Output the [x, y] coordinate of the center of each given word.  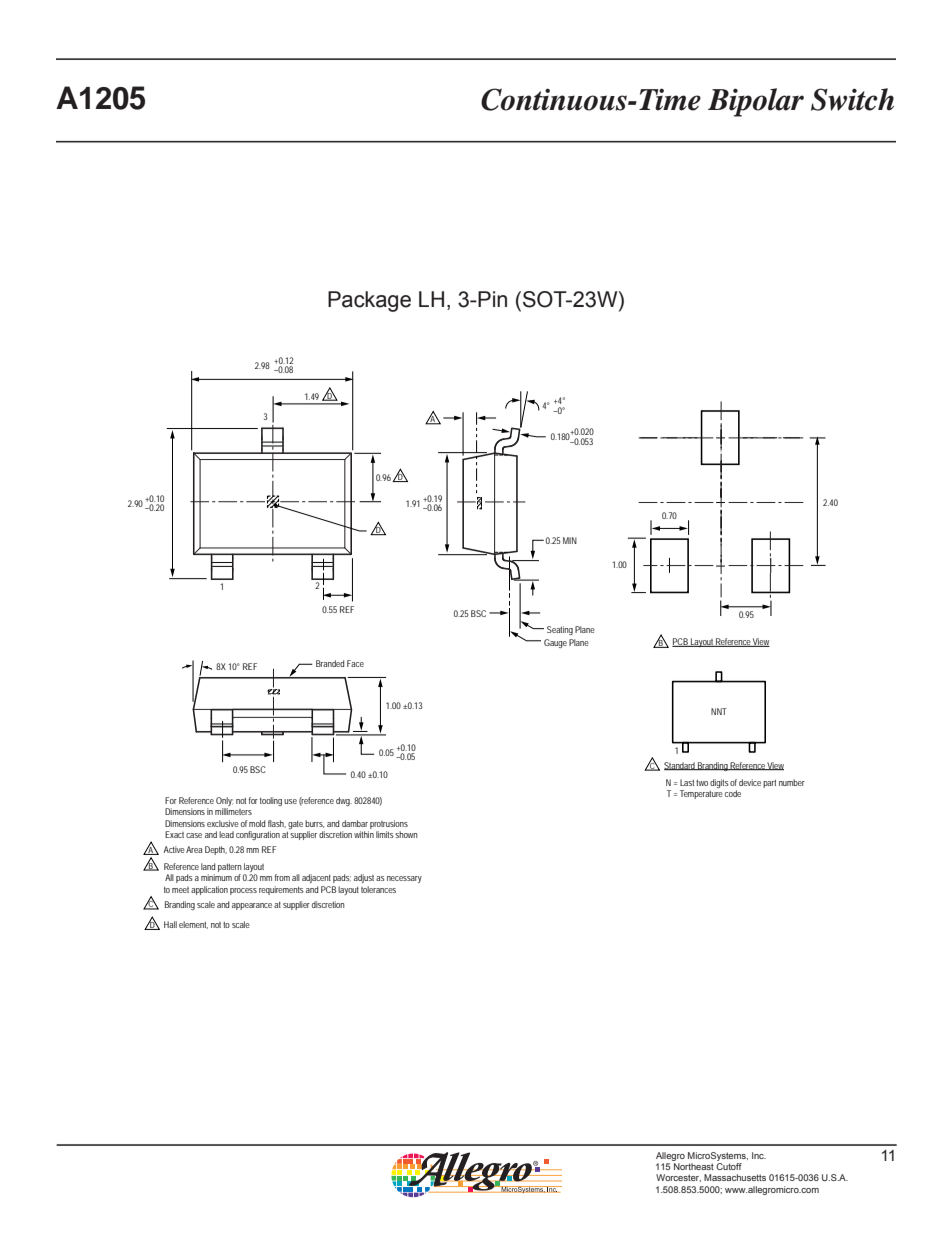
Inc [759, 1155]
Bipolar [756, 102]
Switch [852, 99]
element [193, 925]
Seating [560, 630]
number [792, 782]
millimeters [233, 811]
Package [369, 301]
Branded [330, 663]
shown [406, 834]
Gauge [555, 643]
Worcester [678, 1178]
